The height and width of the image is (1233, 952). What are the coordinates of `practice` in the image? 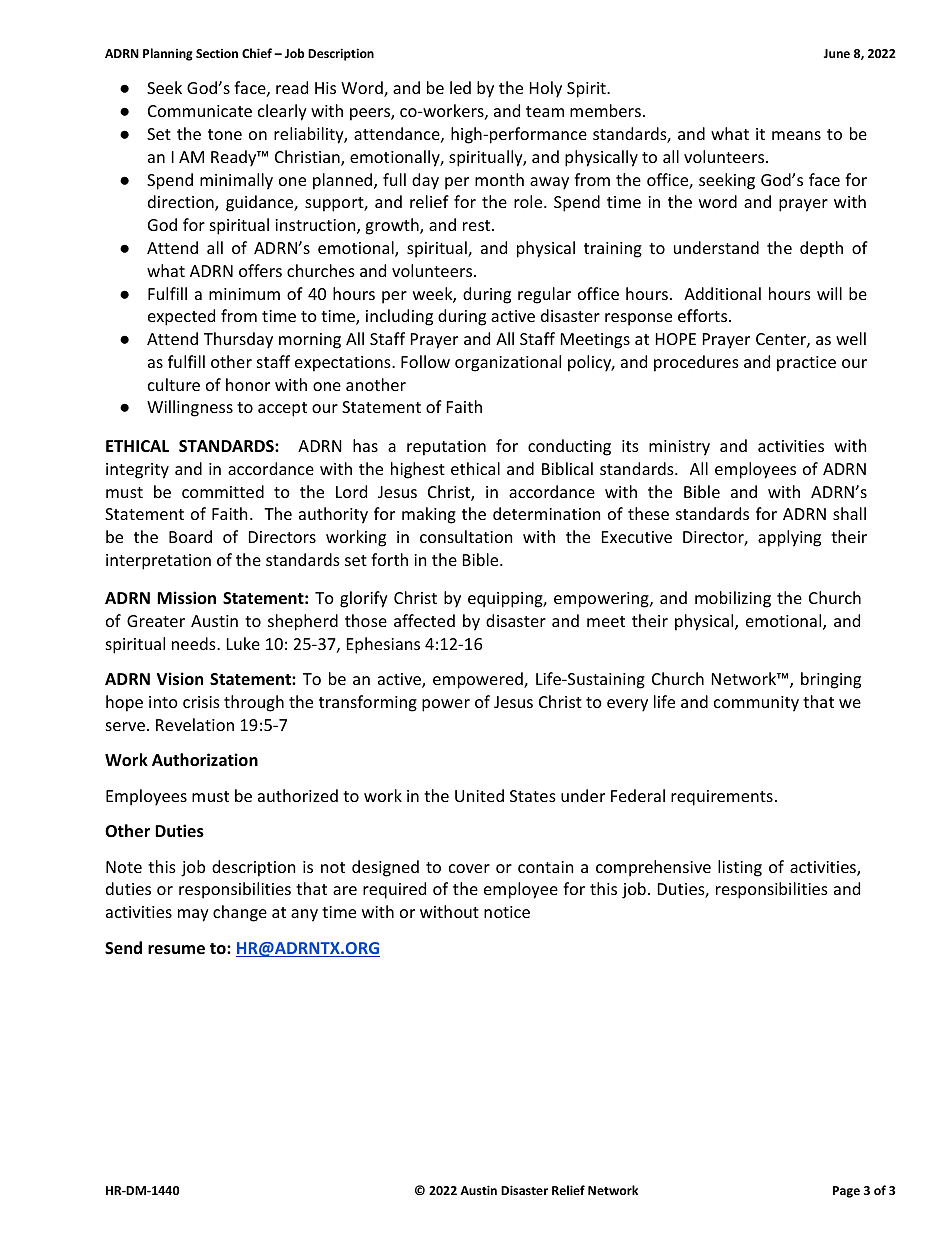 It's located at (806, 364).
